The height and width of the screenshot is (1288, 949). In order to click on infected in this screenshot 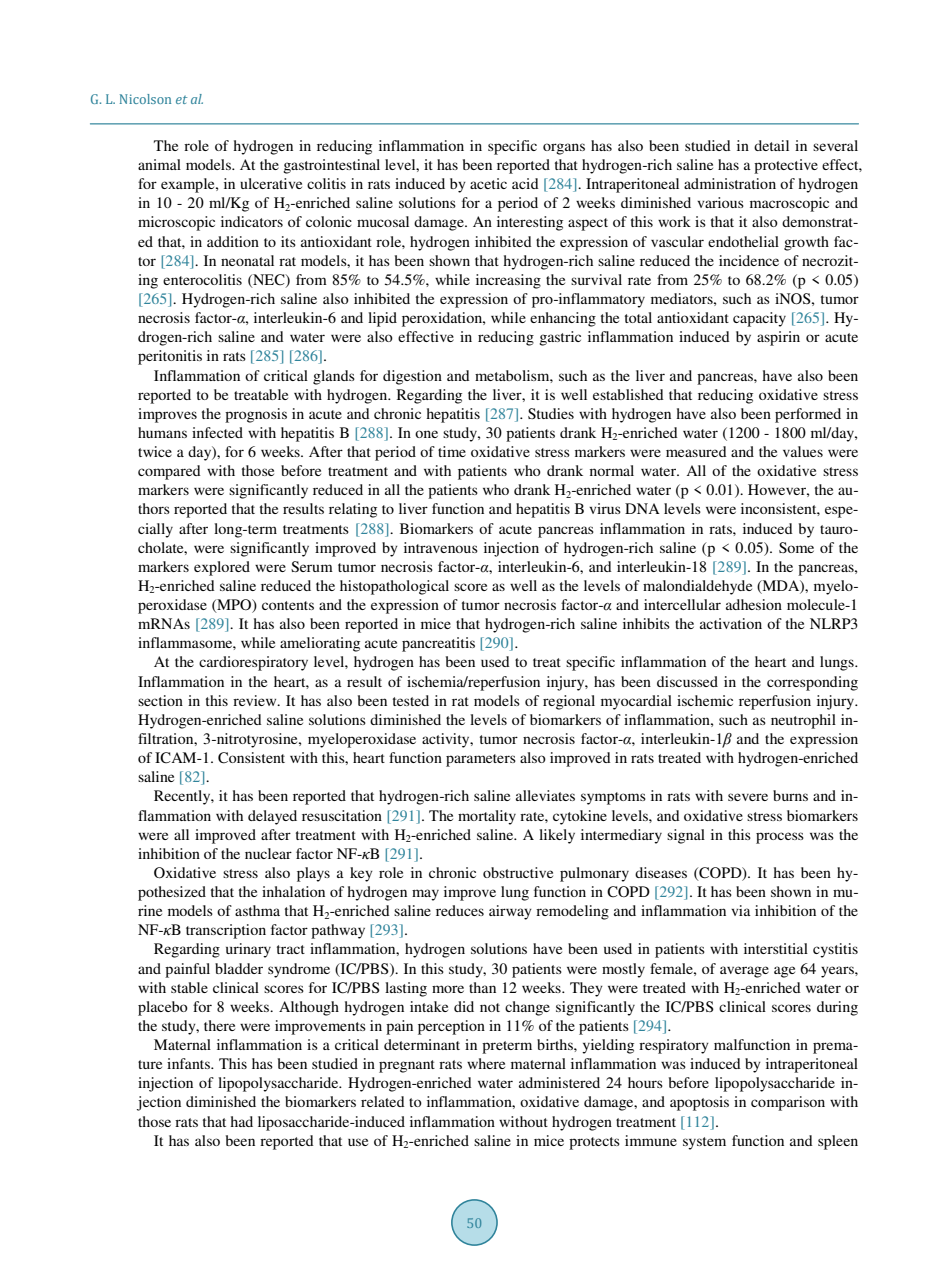, I will do `click(217, 432)`.
